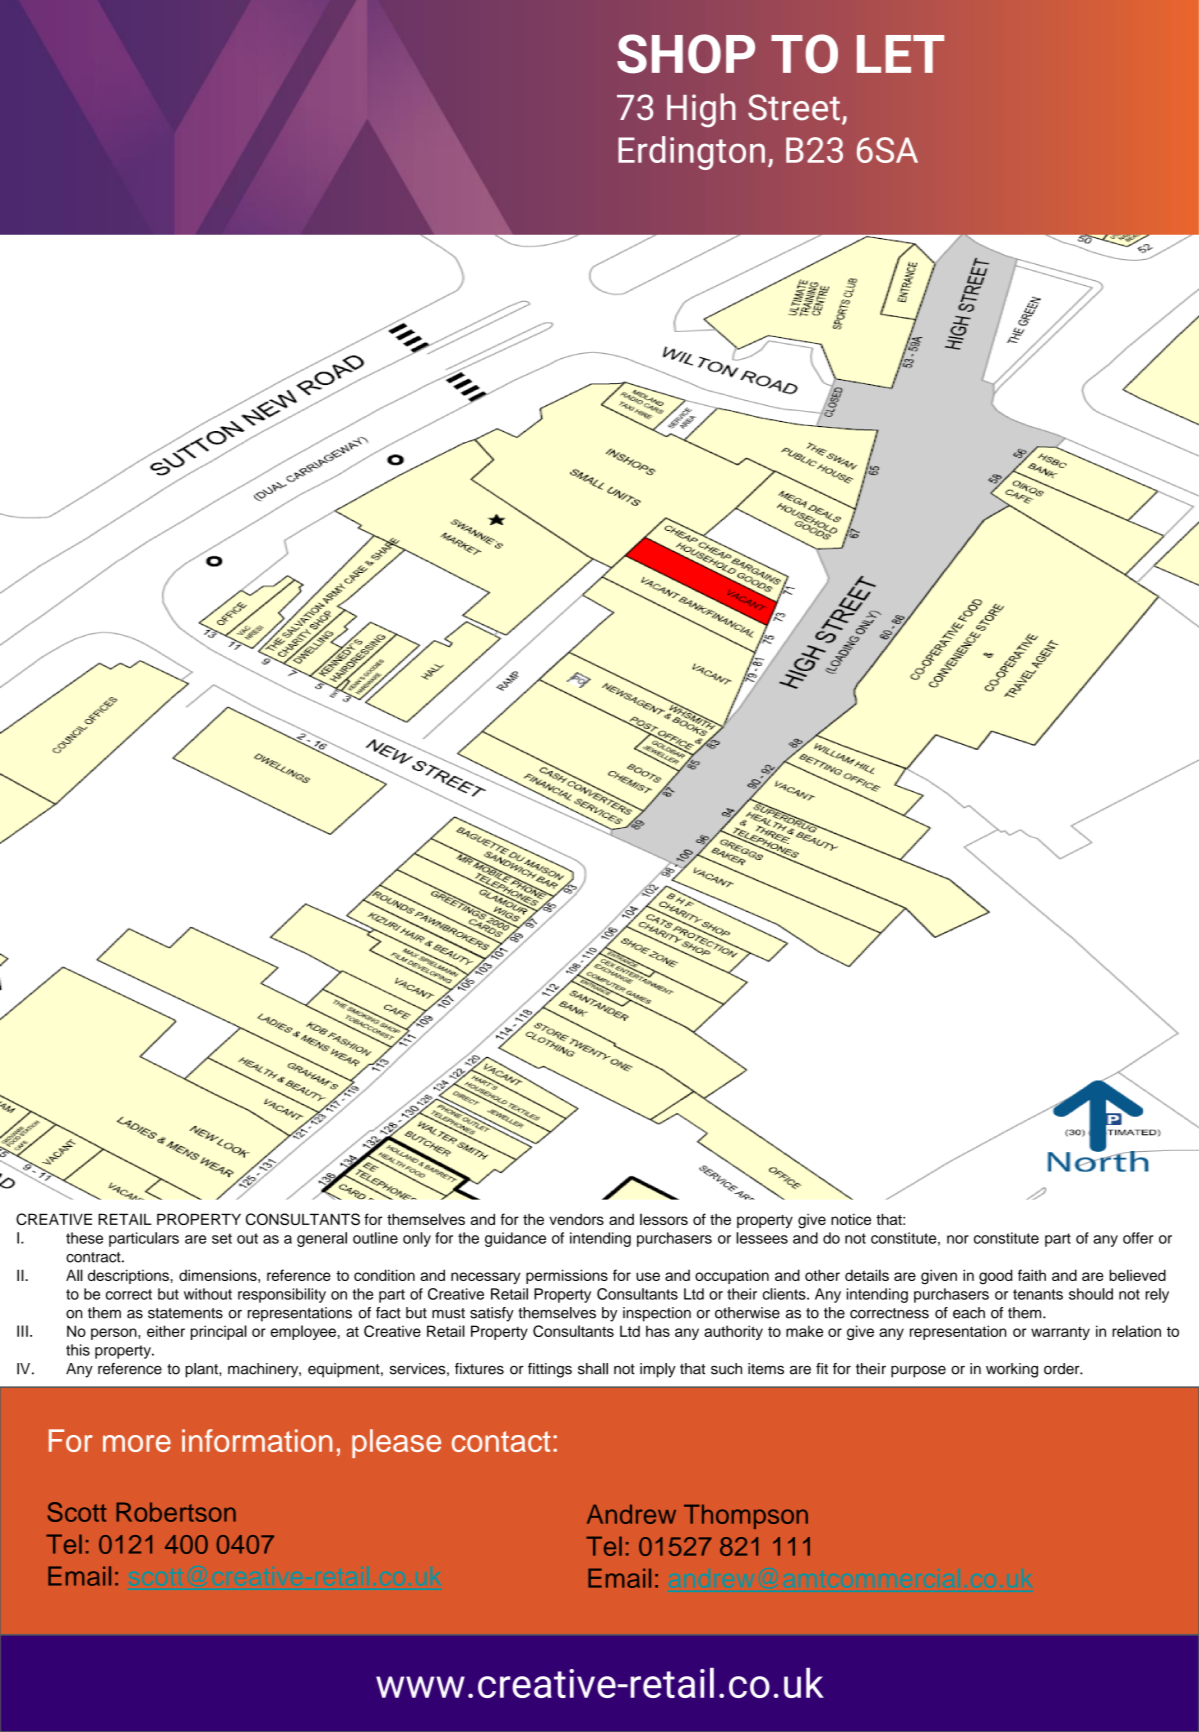 This screenshot has height=1732, width=1199. I want to click on notice, so click(851, 1219).
